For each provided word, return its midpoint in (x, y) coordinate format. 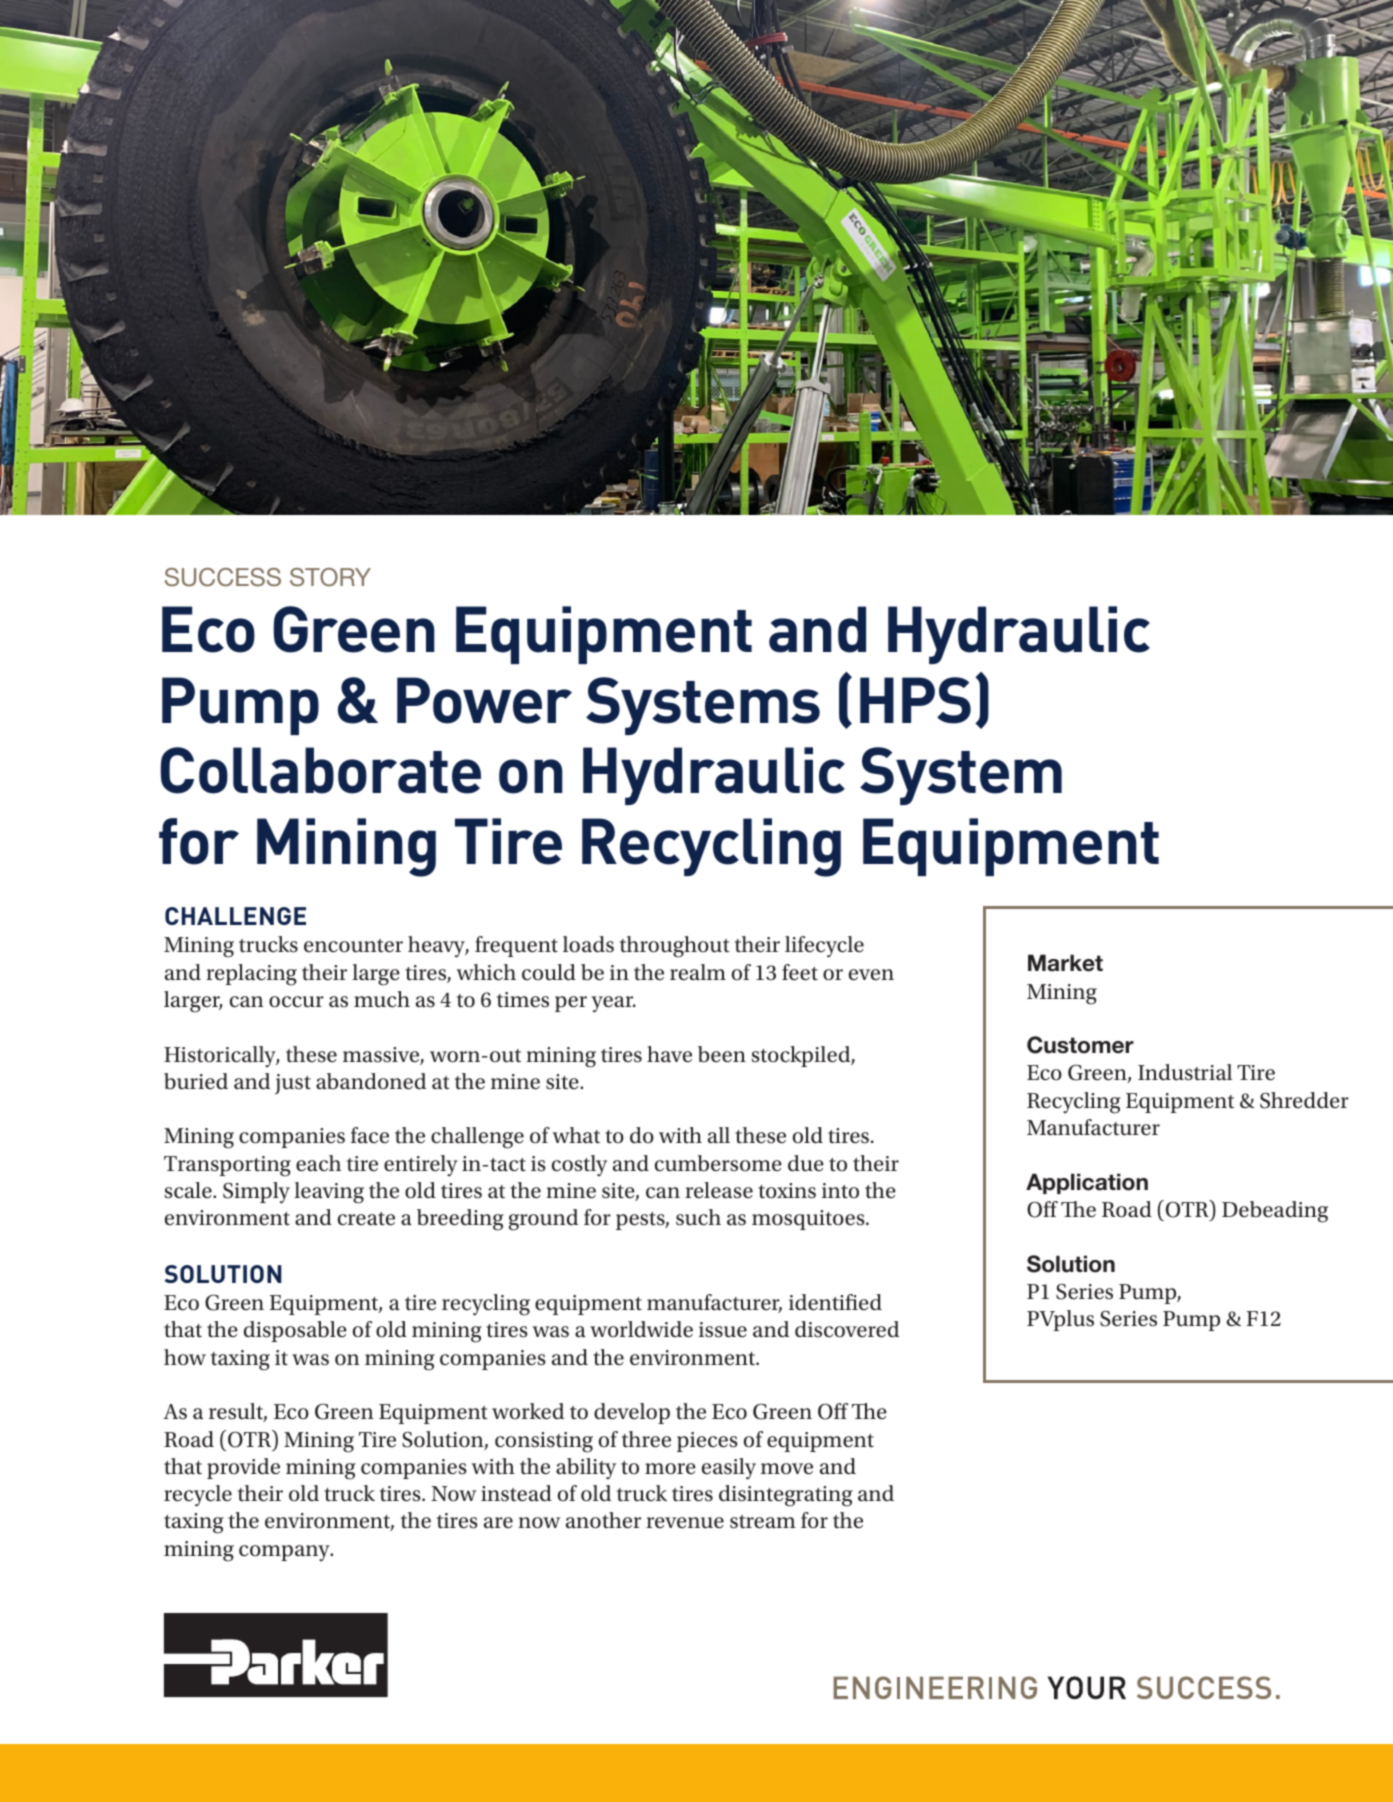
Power (484, 700)
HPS (915, 700)
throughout (675, 947)
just (293, 1084)
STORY (330, 577)
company (285, 1553)
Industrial (1185, 1072)
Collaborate (320, 770)
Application (1087, 1183)
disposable (295, 1331)
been (722, 1054)
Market (1065, 963)
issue (723, 1330)
